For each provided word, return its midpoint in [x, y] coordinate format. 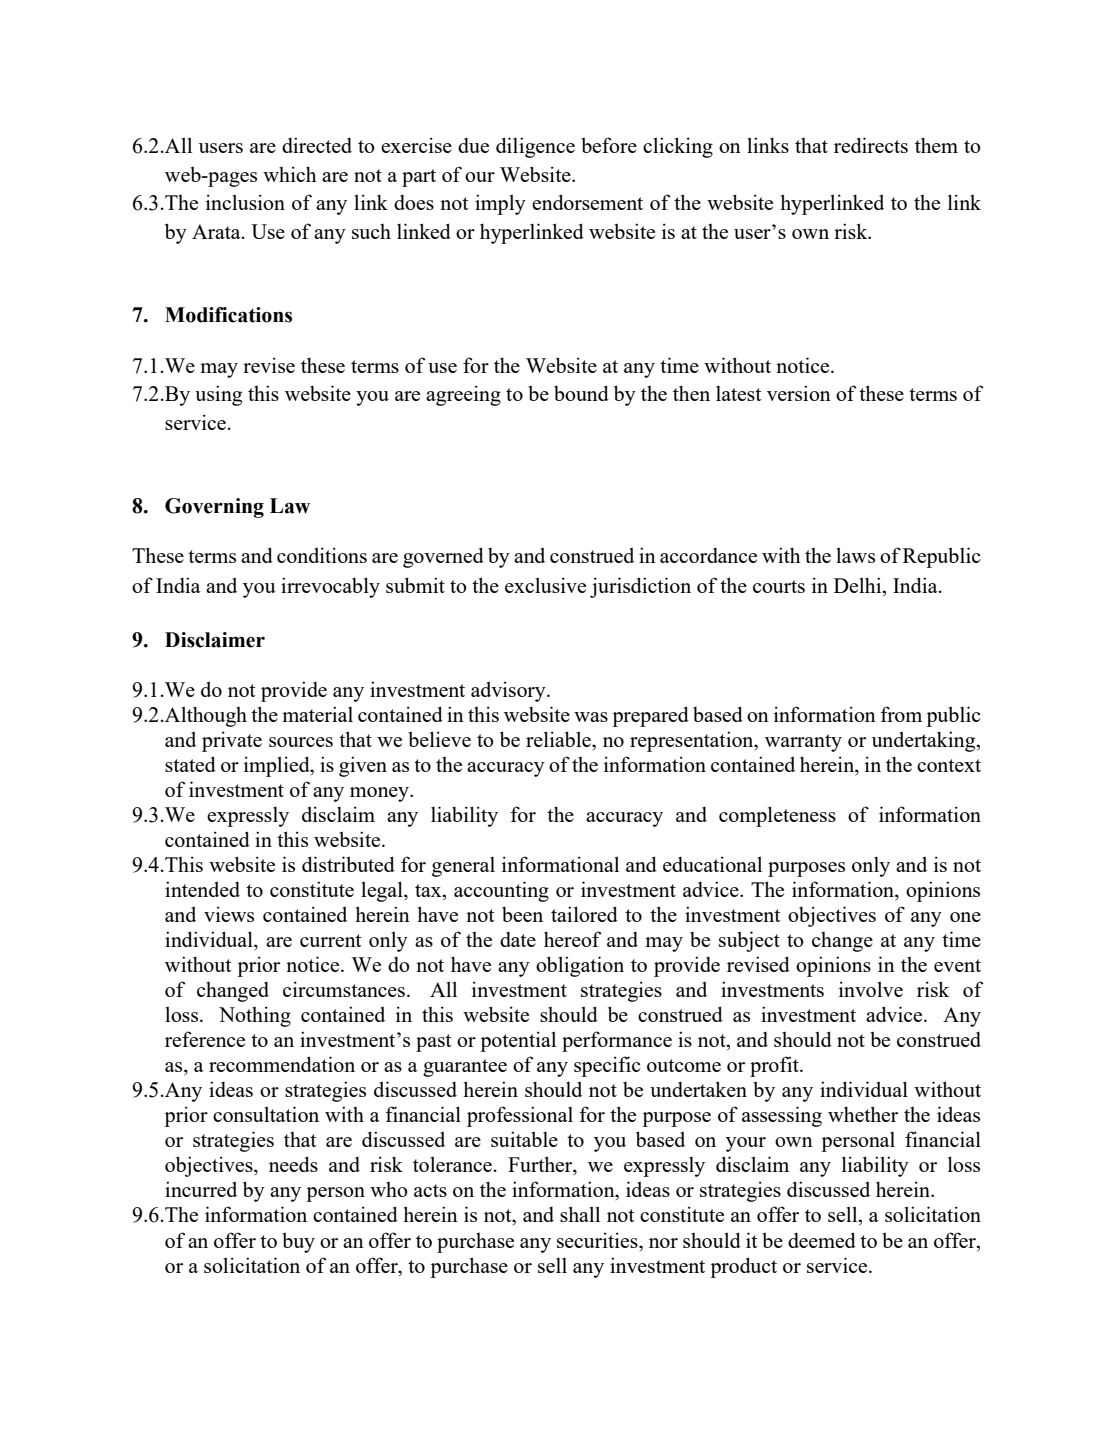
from [901, 714]
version [799, 393]
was [591, 717]
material [317, 714]
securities [598, 1240]
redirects [871, 145]
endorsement [587, 202]
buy [298, 1242]
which [290, 174]
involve [871, 989]
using [218, 395]
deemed [822, 1240]
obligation [580, 966]
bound [581, 393]
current [331, 940]
